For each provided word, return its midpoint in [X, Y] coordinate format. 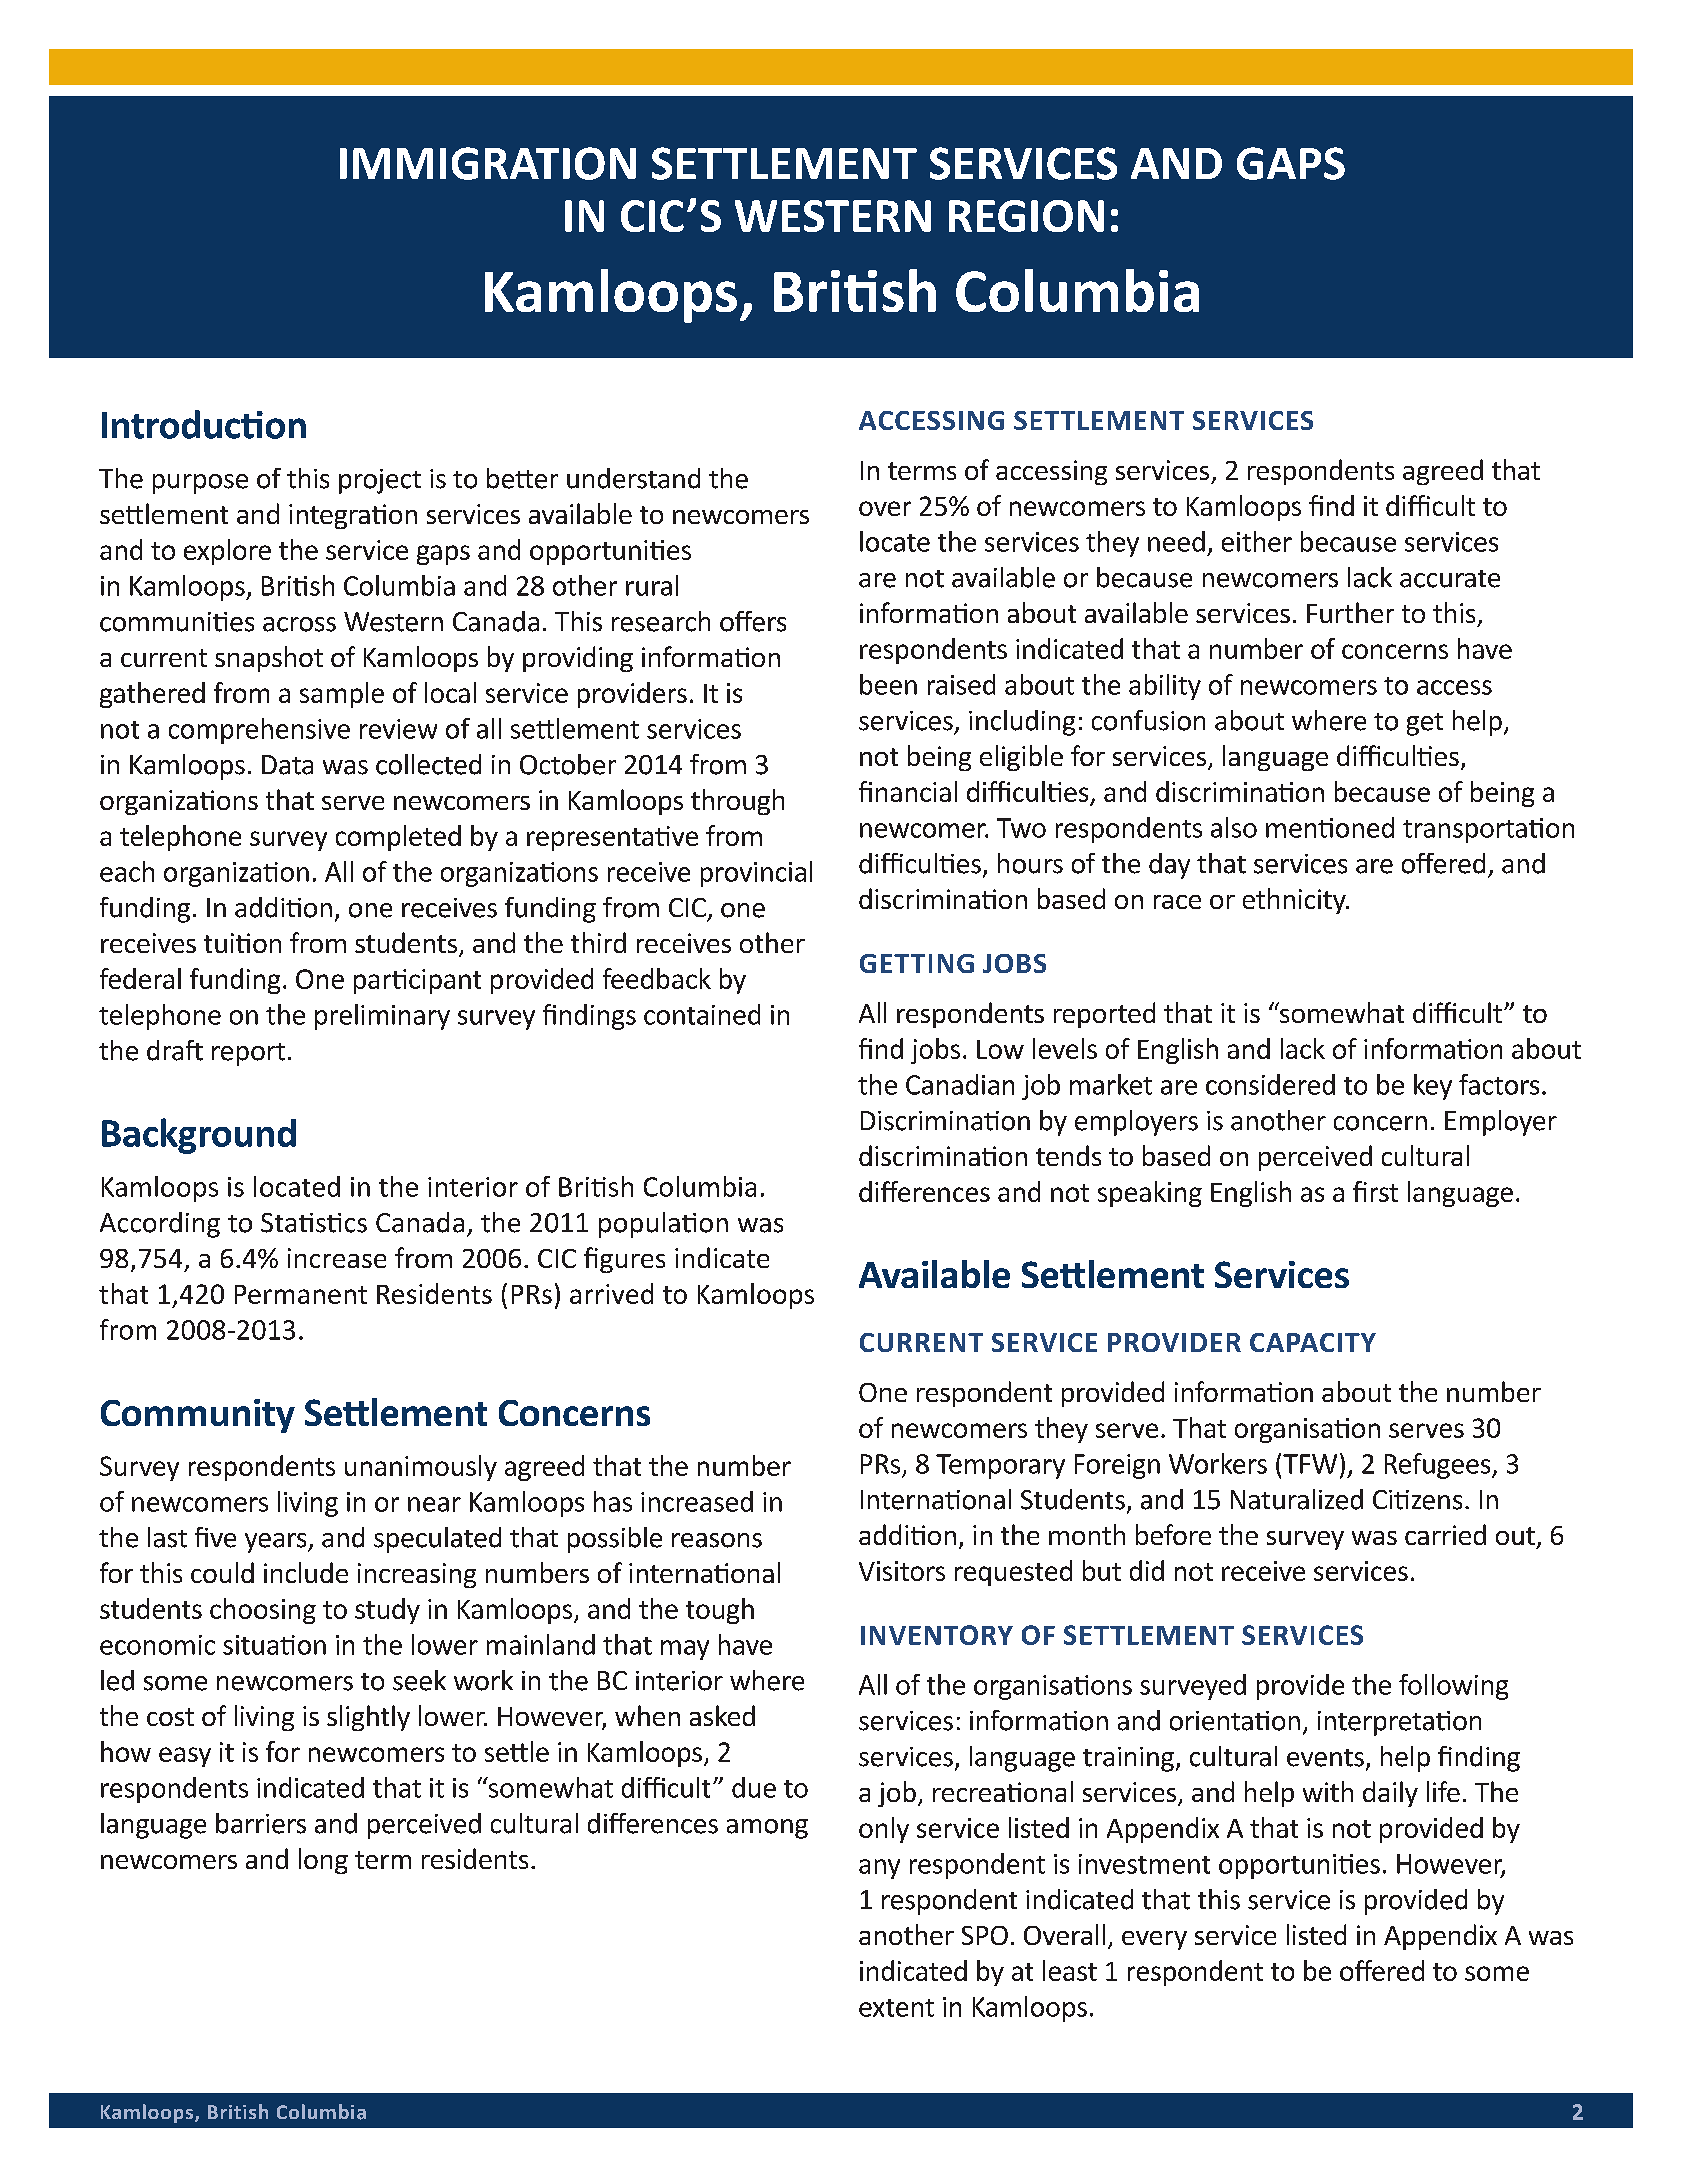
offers [753, 621]
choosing [263, 1611]
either [1257, 541]
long [323, 1861]
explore [227, 552]
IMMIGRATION [488, 163]
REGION [1026, 216]
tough [720, 1611]
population [663, 1225]
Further [1350, 612]
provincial [756, 874]
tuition [242, 943]
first [1375, 1191]
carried [1445, 1534]
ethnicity [1295, 901]
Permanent [301, 1294]
